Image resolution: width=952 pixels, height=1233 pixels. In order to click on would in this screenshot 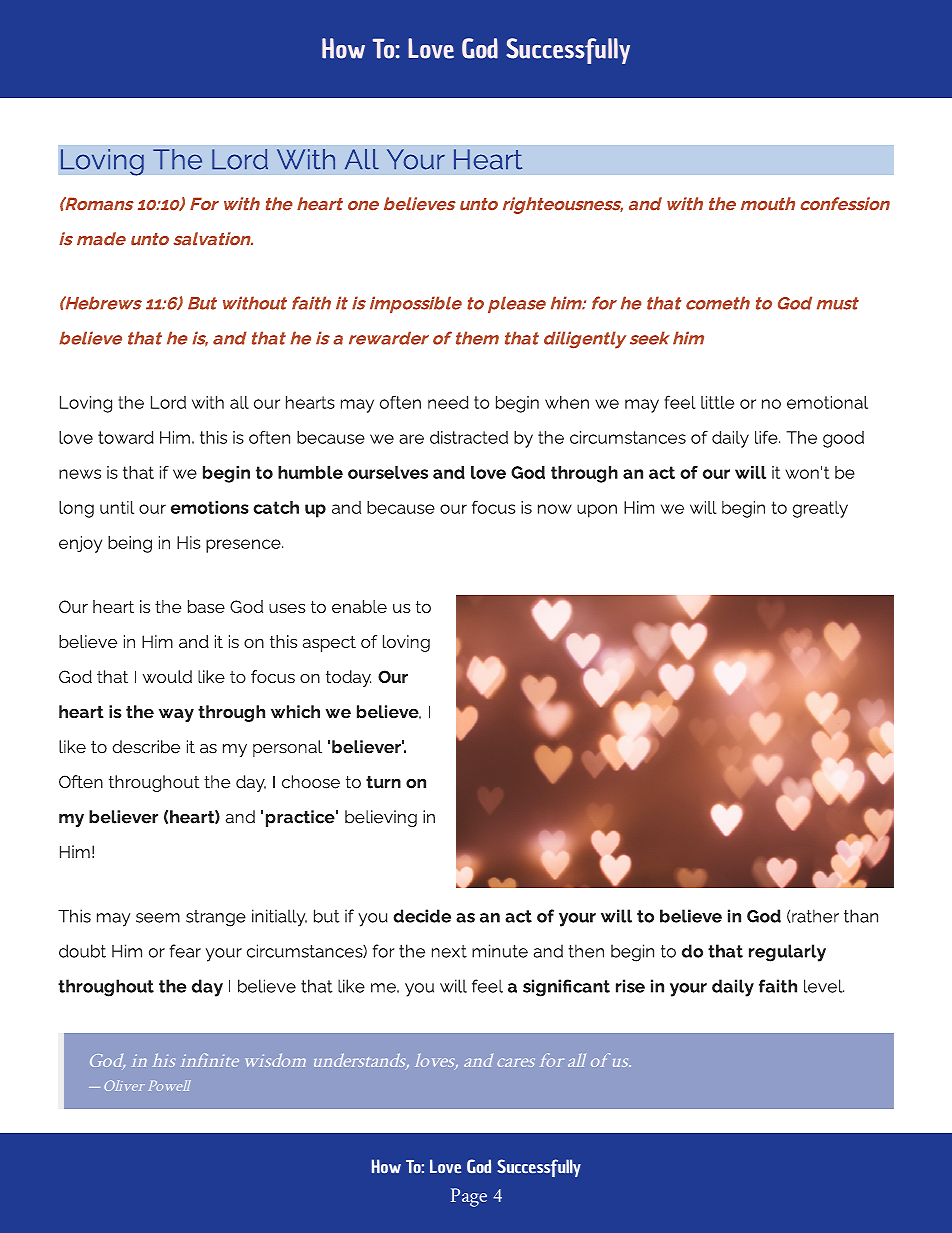, I will do `click(167, 676)`.
